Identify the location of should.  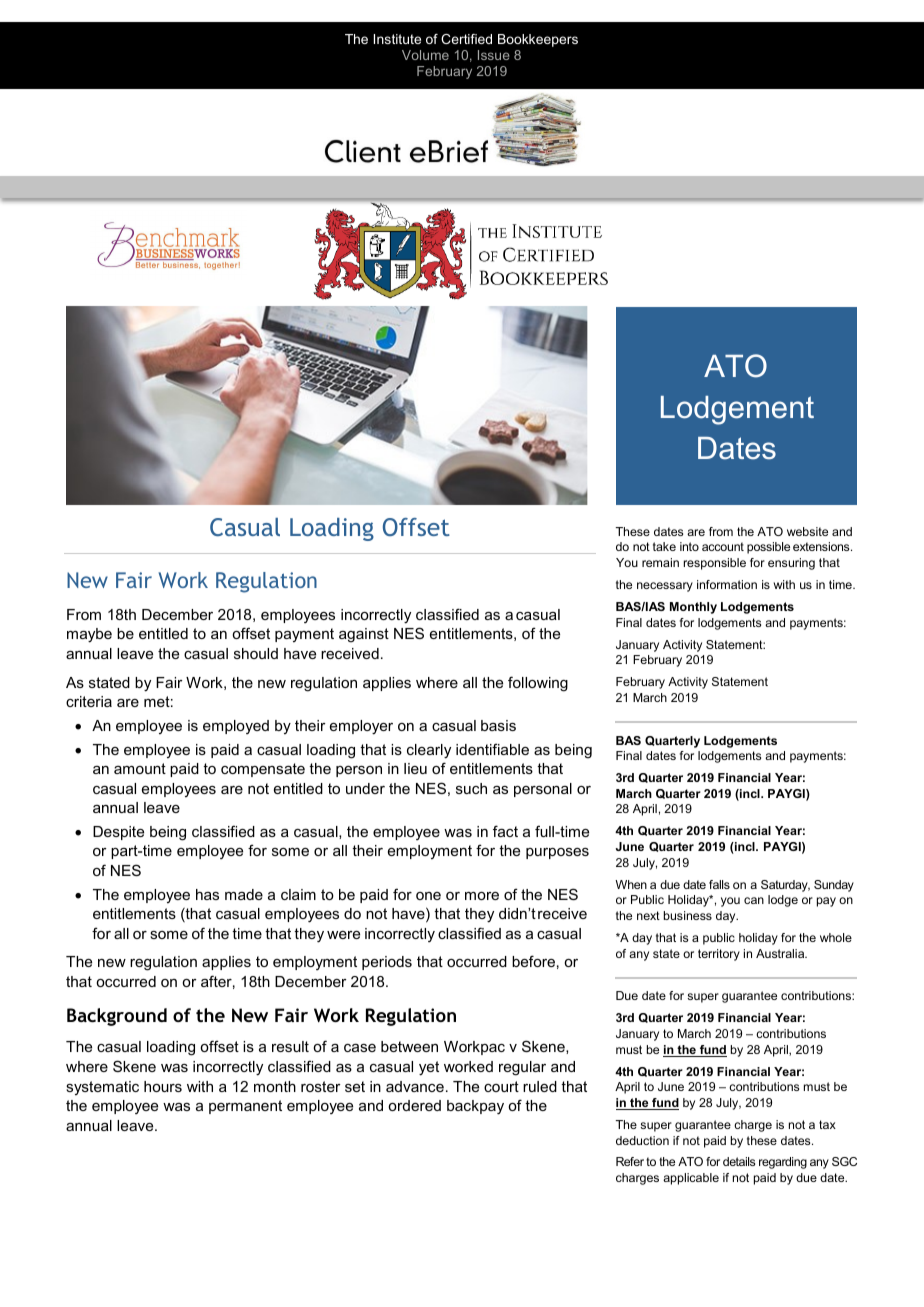
(256, 653).
